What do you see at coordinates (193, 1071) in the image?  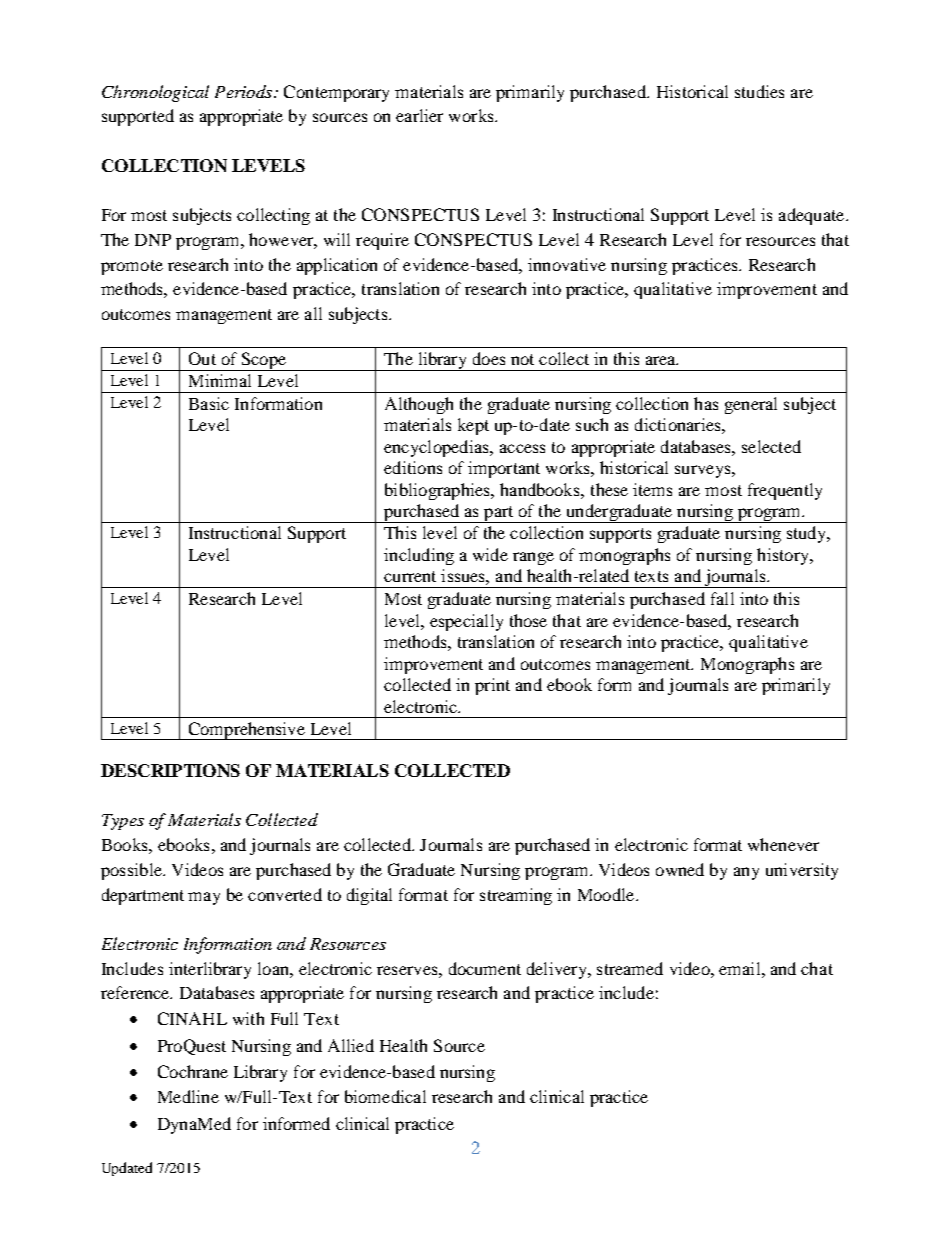 I see `Cochrane` at bounding box center [193, 1071].
